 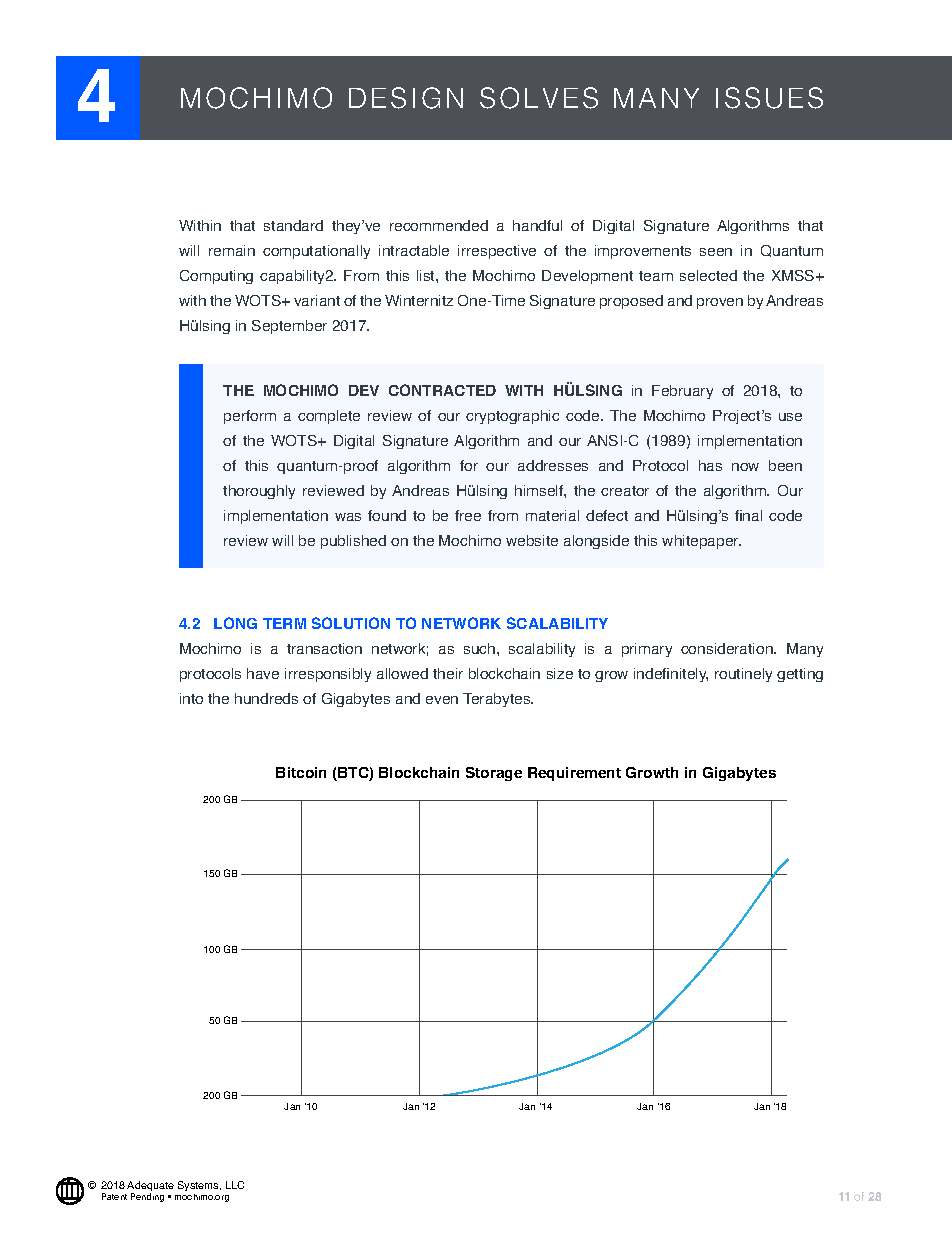 What do you see at coordinates (743, 675) in the screenshot?
I see `routinely` at bounding box center [743, 675].
